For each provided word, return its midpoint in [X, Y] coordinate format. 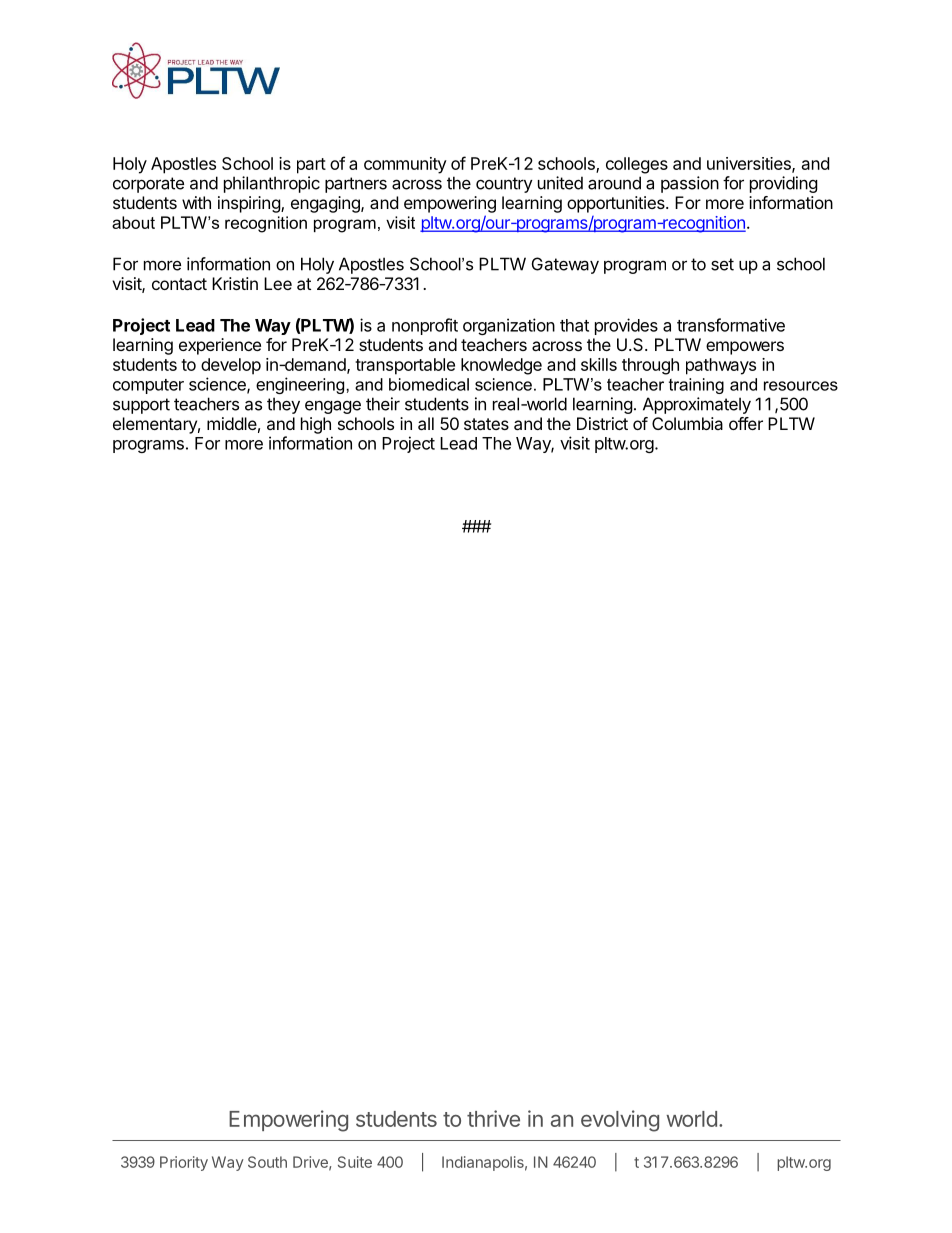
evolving [620, 1121]
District [602, 423]
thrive [493, 1118]
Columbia [687, 423]
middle [232, 423]
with [196, 202]
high [316, 425]
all [426, 423]
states [486, 424]
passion [690, 184]
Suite [355, 1162]
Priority [184, 1163]
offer [746, 423]
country [504, 185]
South [267, 1162]
